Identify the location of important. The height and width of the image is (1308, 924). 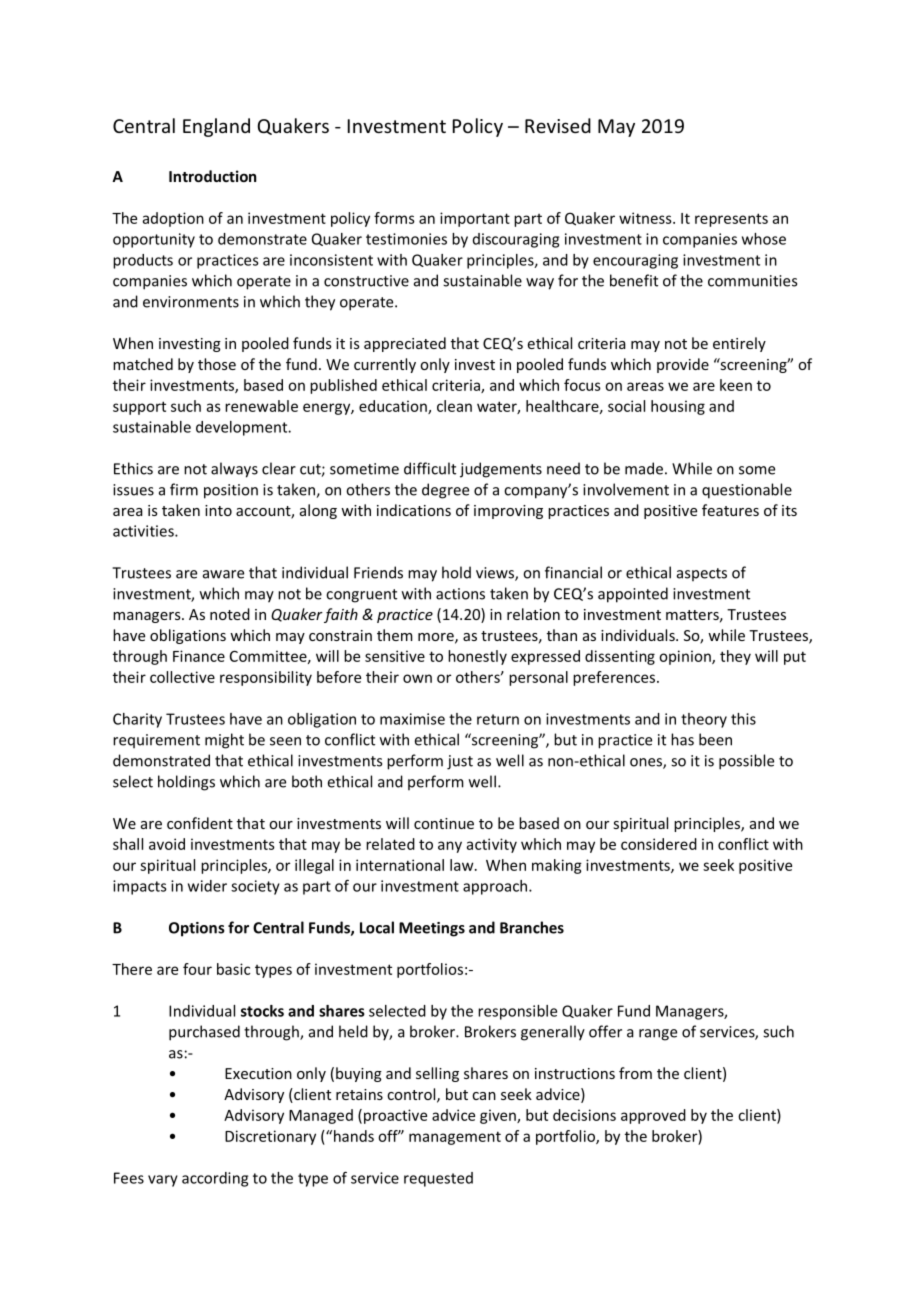
(475, 219).
